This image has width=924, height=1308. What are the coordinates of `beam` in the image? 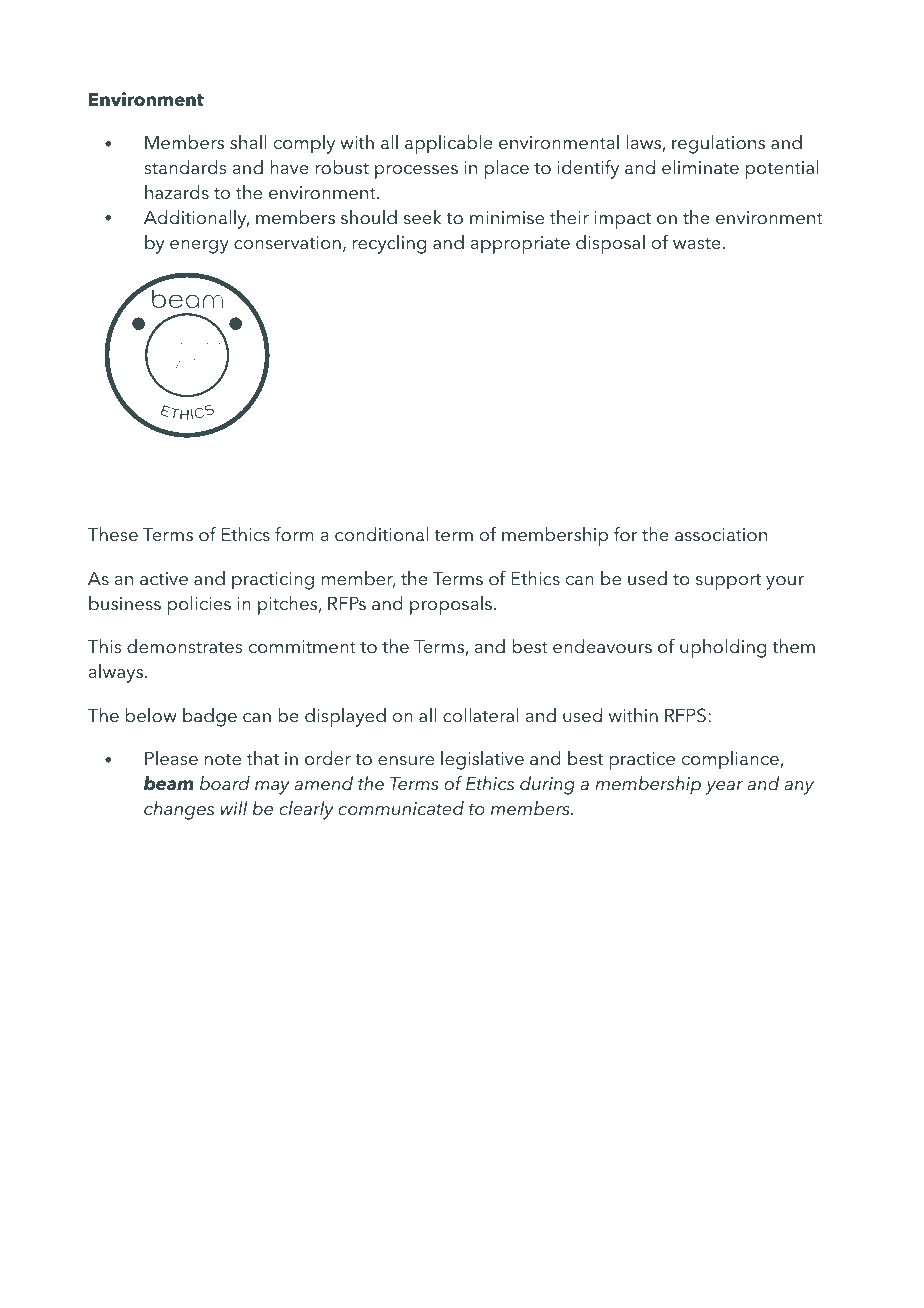 It's located at (169, 783).
